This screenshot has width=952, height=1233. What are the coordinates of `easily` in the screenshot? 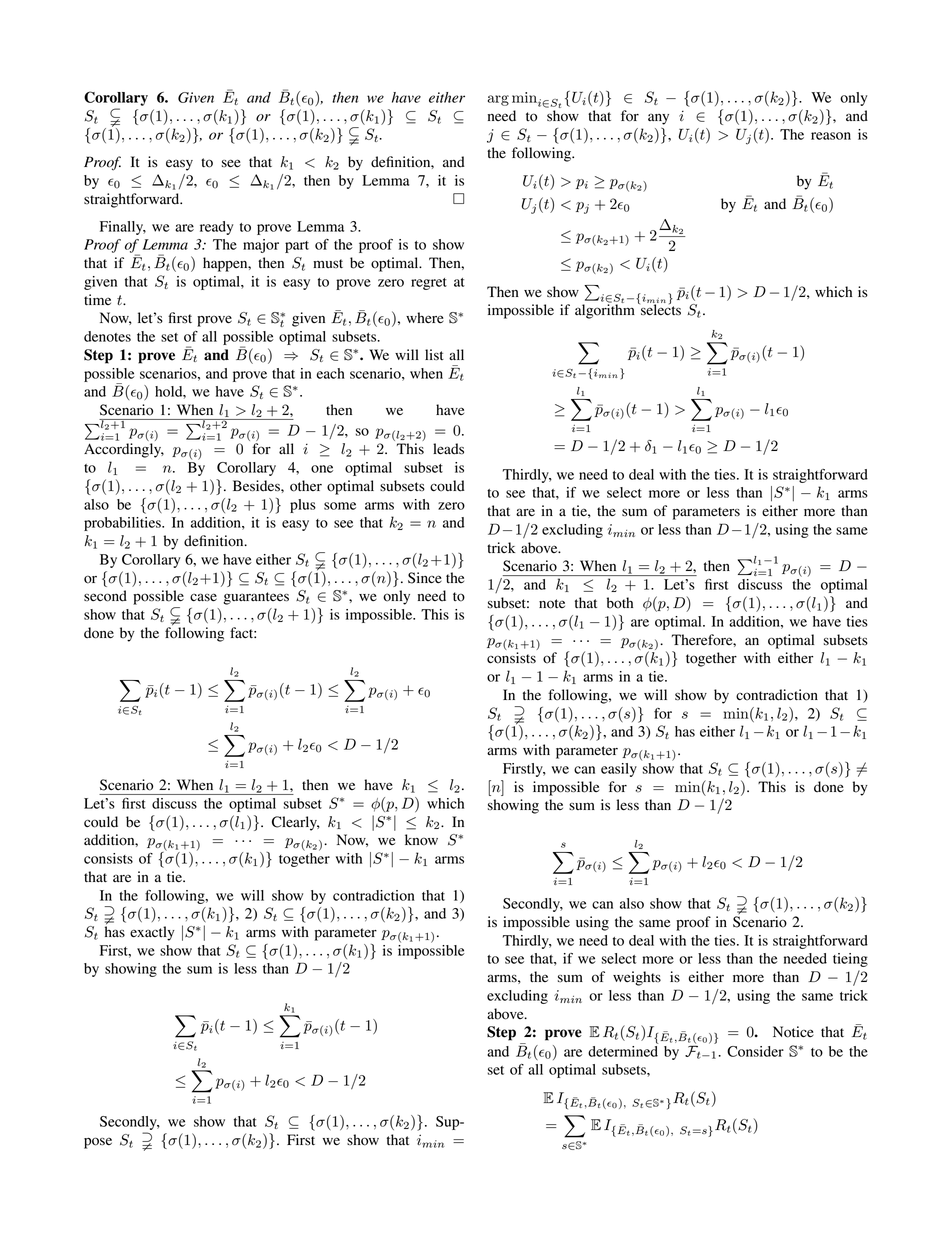 It's located at (619, 770).
